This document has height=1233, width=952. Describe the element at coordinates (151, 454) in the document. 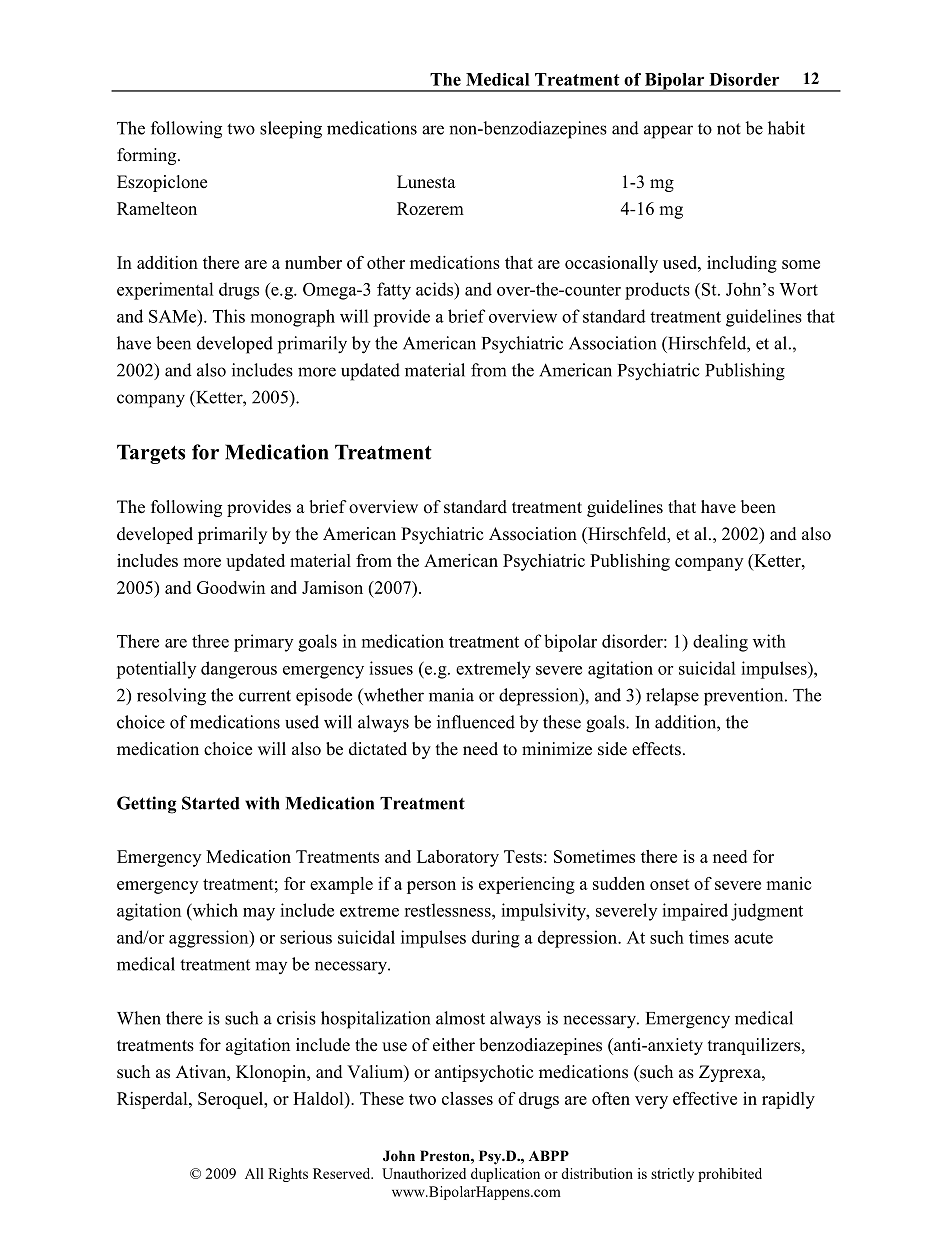

I see `Targets` at that location.
